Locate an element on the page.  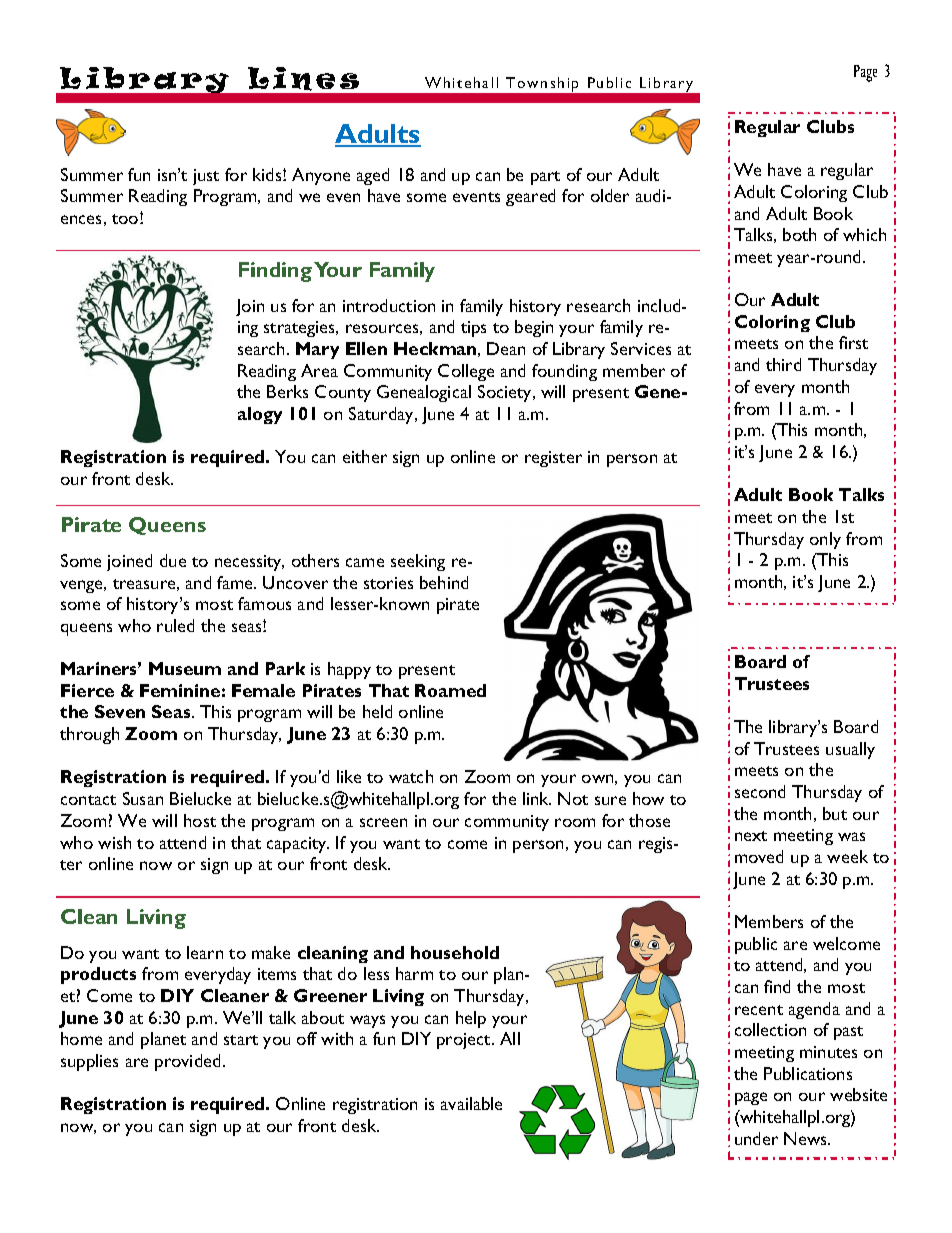
Roamed is located at coordinates (450, 690).
